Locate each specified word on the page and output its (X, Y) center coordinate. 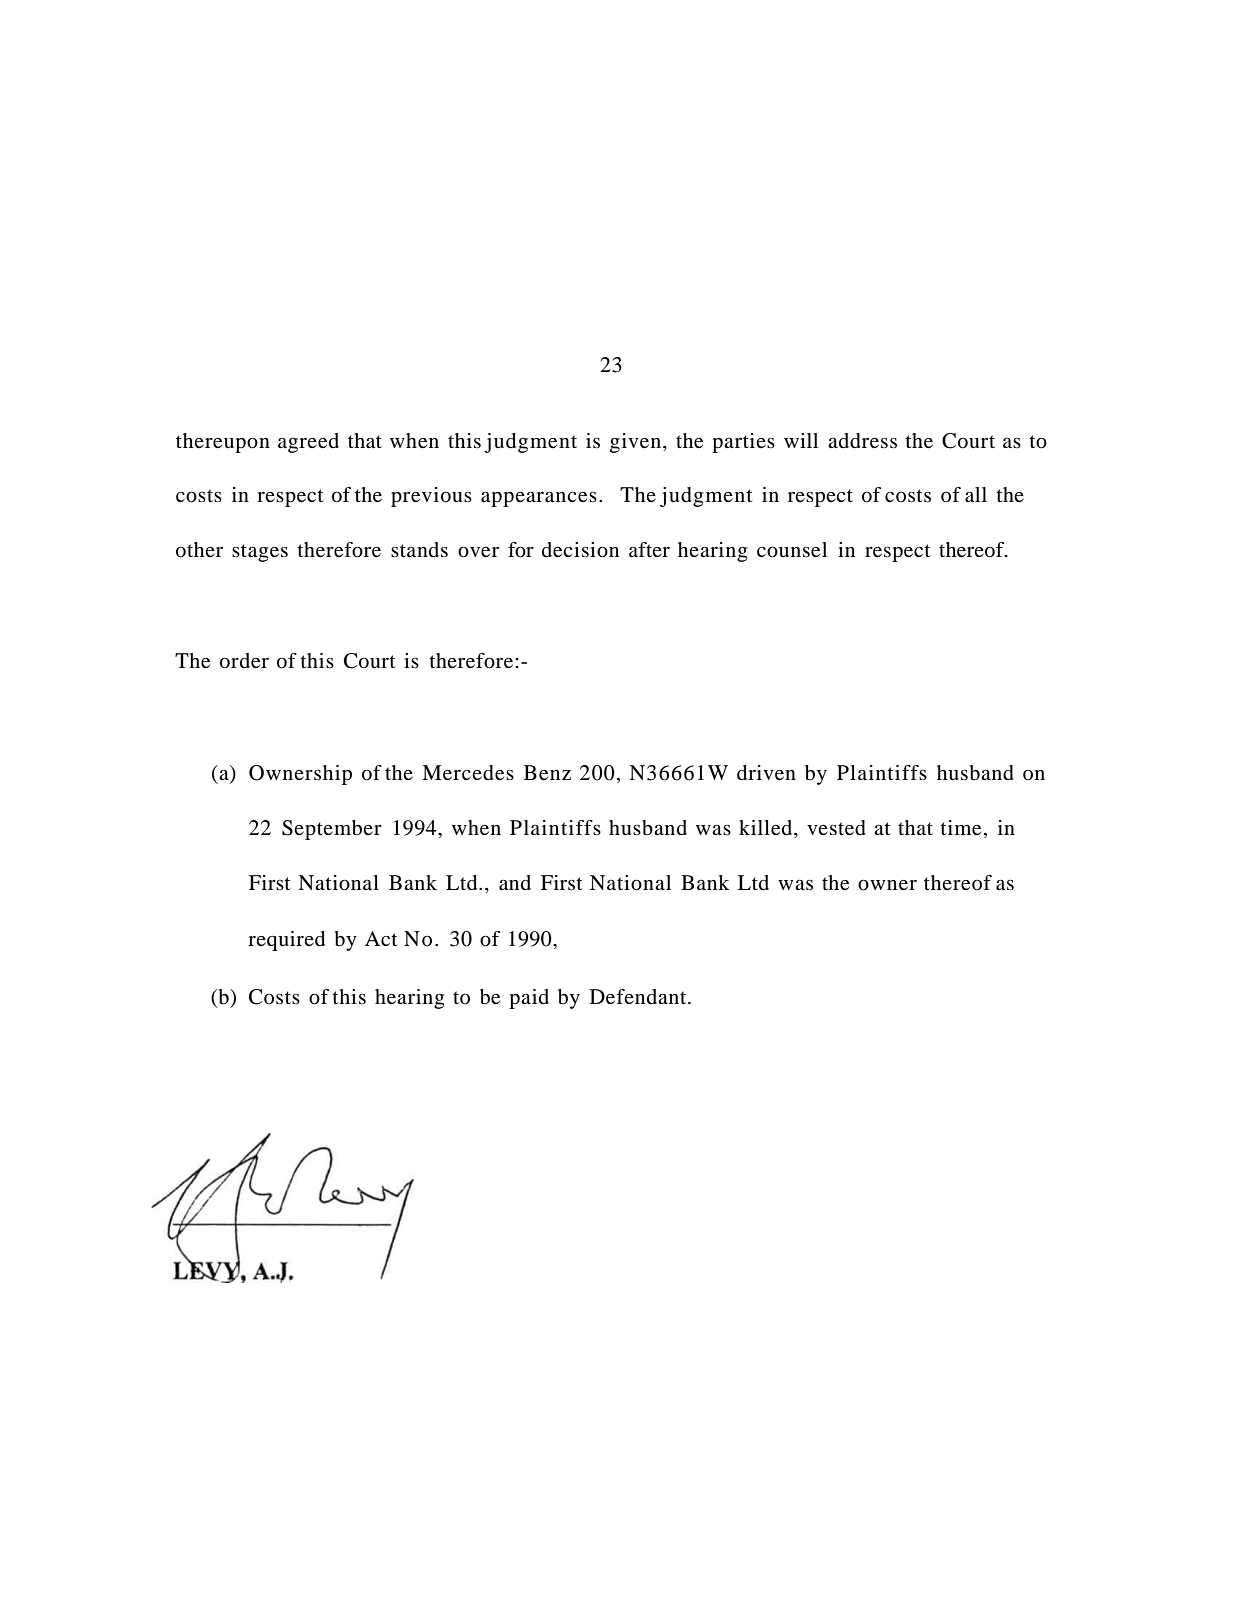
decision (580, 550)
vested (836, 828)
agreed (308, 443)
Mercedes (468, 773)
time (960, 828)
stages (260, 553)
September (332, 830)
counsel (792, 550)
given (637, 443)
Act (381, 938)
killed (767, 829)
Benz (547, 773)
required (286, 941)
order (244, 661)
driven (766, 773)
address (862, 441)
